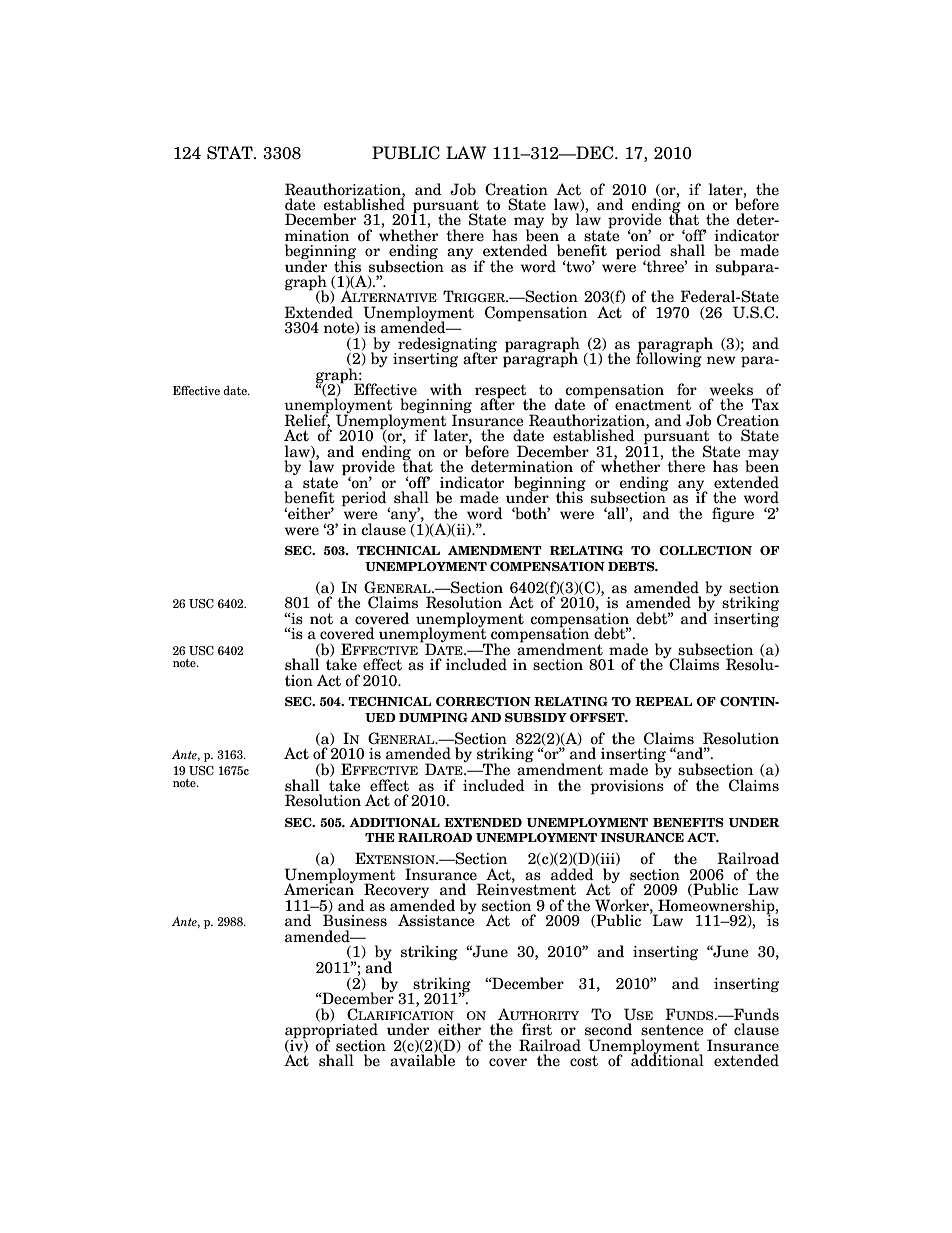 The image size is (952, 1233). What do you see at coordinates (331, 1031) in the screenshot?
I see `appropriated` at bounding box center [331, 1031].
